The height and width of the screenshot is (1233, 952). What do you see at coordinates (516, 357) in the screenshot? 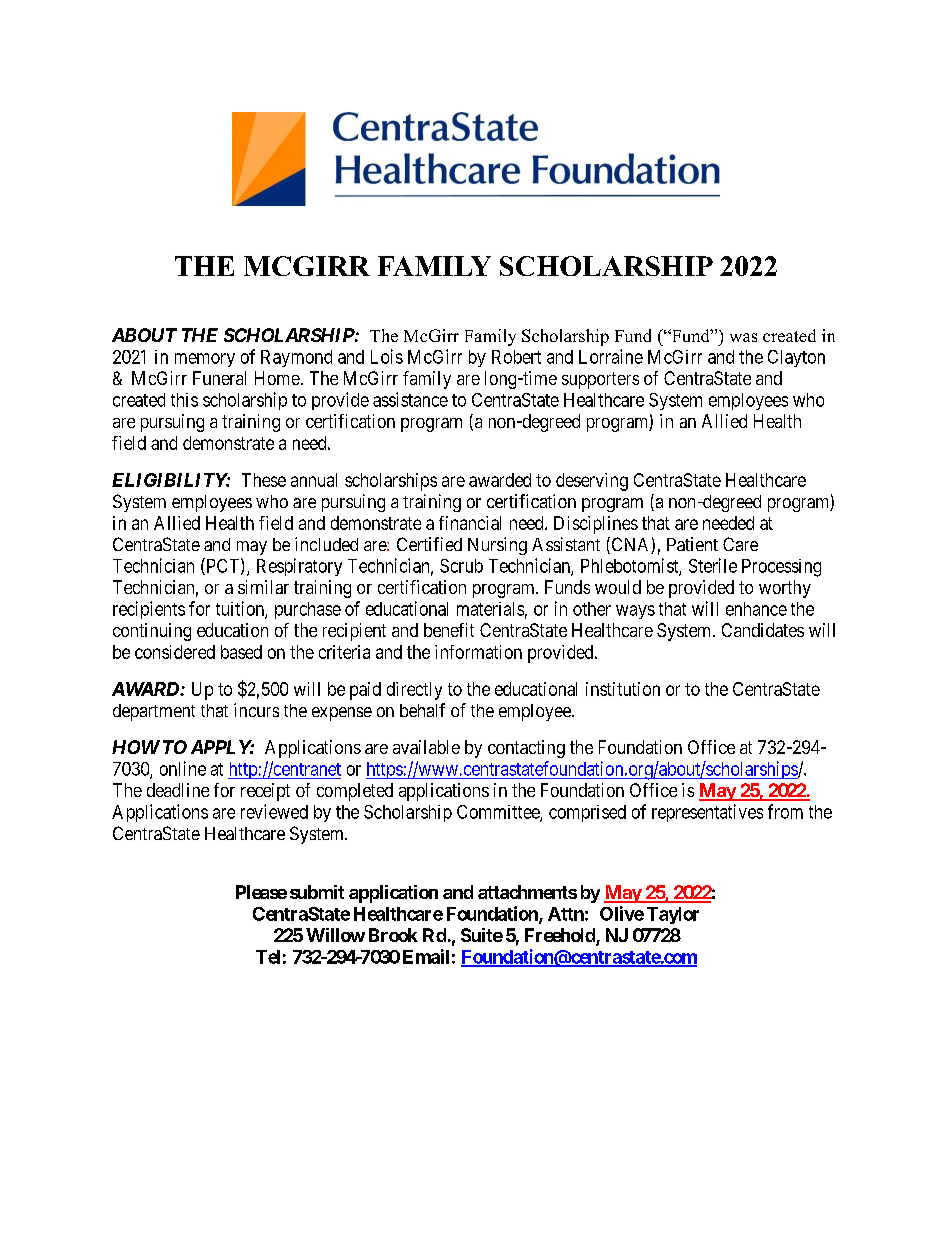
I see `Robert` at bounding box center [516, 357].
